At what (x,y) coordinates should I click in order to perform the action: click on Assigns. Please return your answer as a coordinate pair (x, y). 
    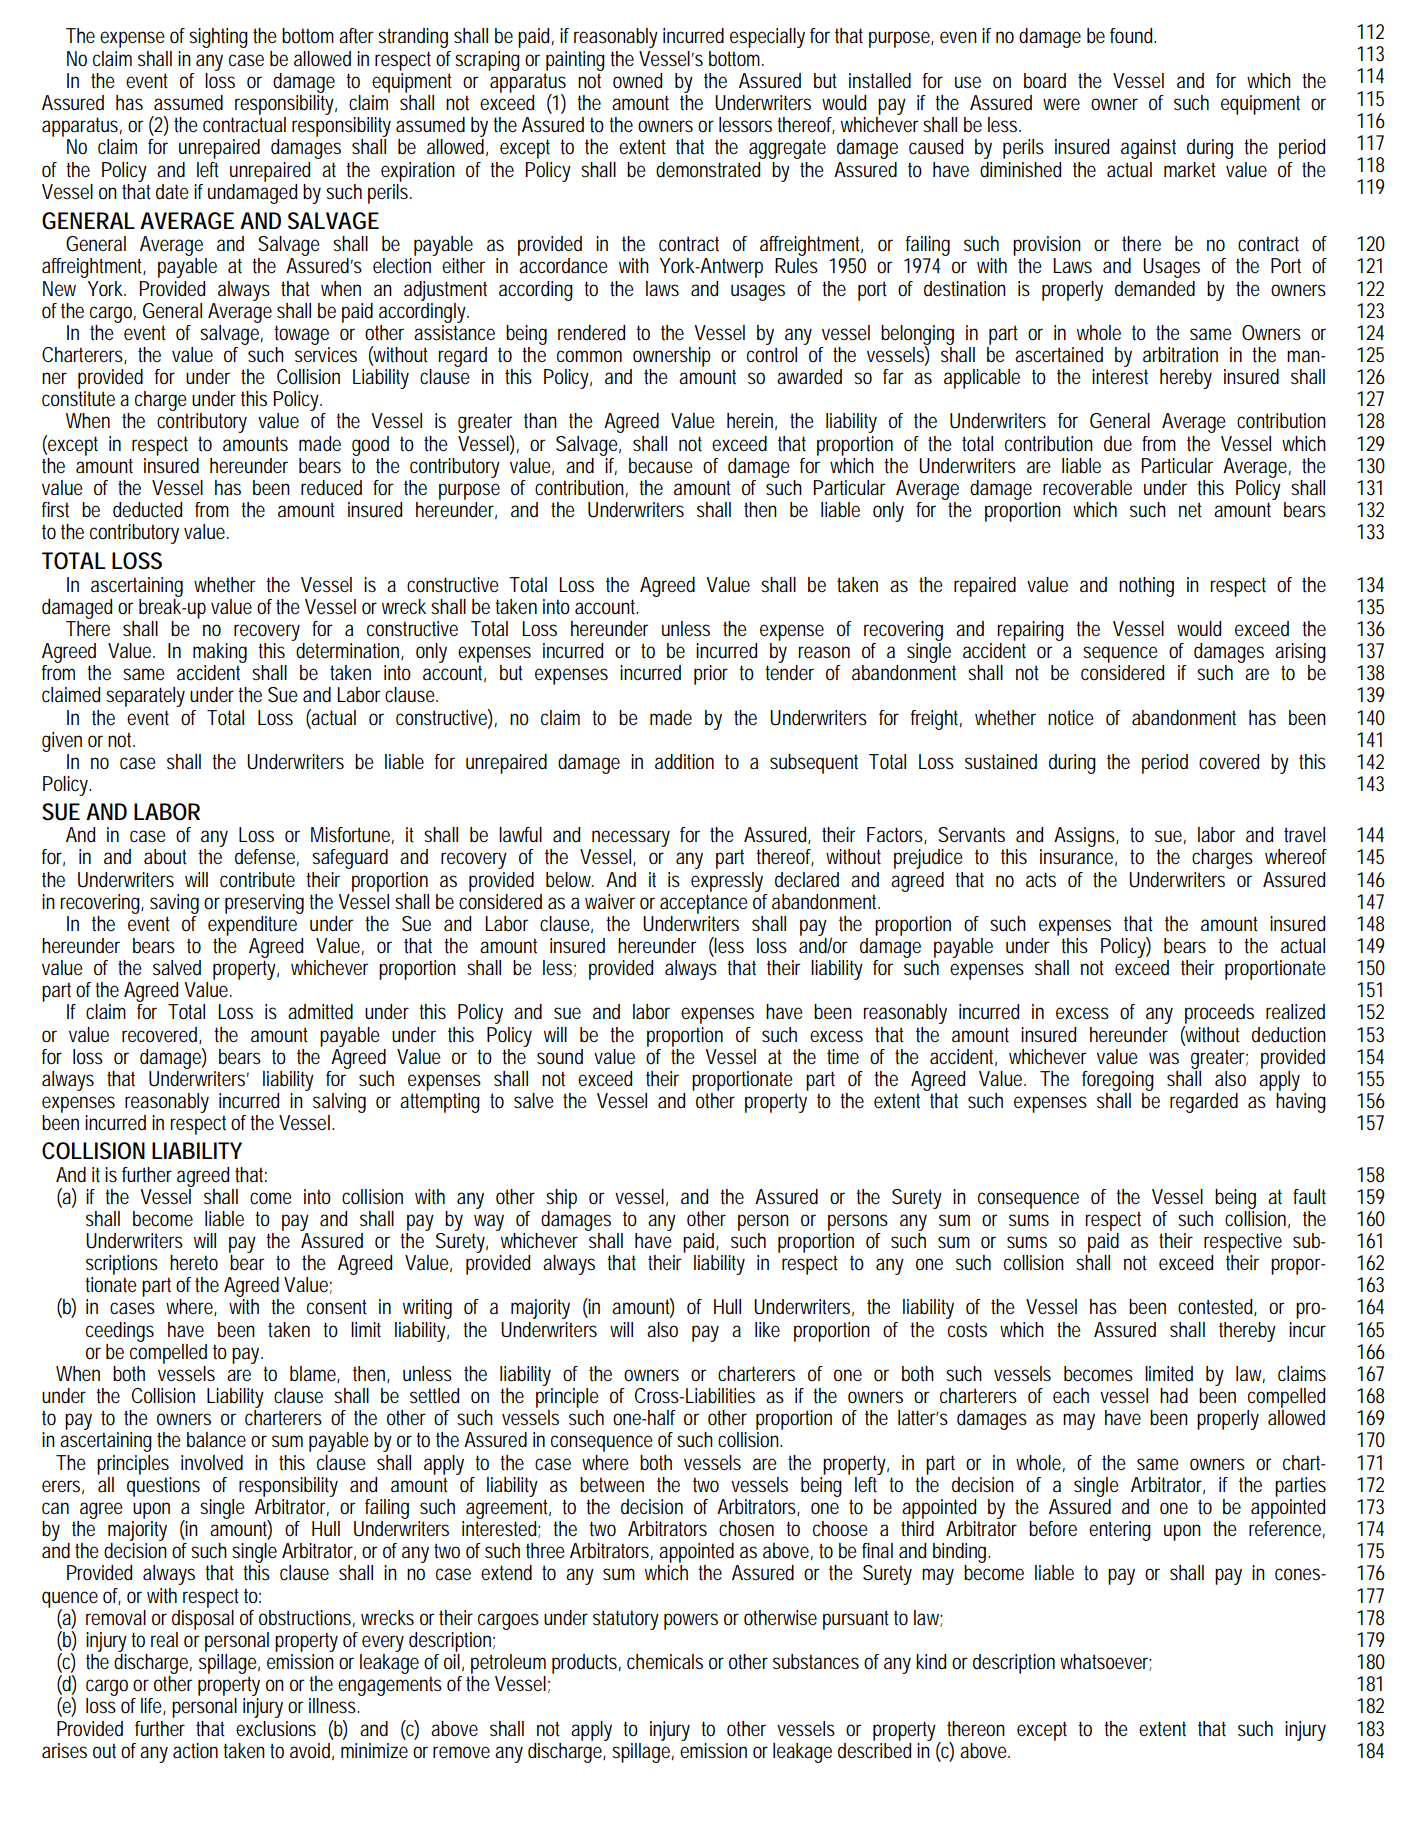
    Looking at the image, I should click on (1086, 837).
